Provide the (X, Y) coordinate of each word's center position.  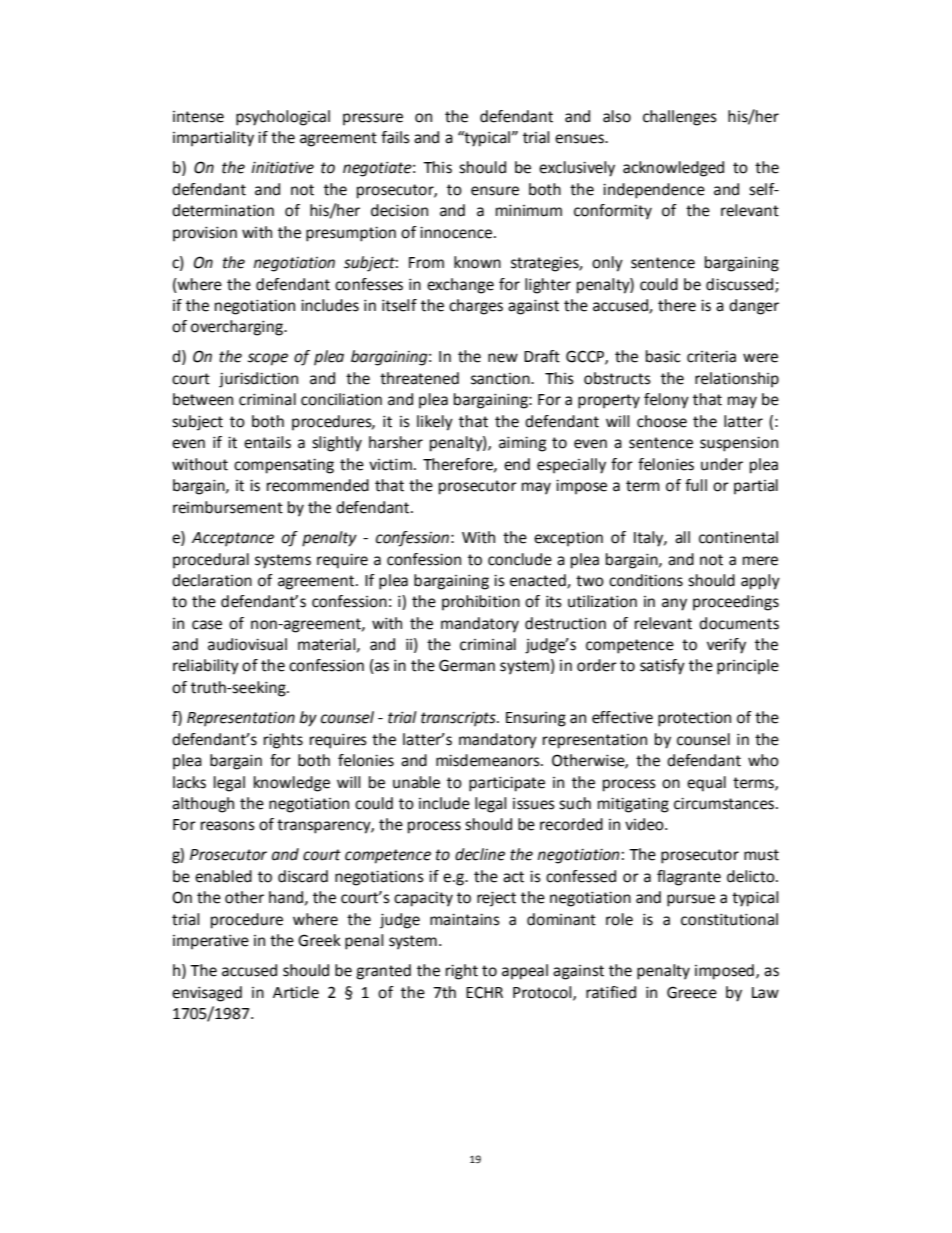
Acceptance (233, 539)
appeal (525, 972)
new (503, 358)
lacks (189, 782)
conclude (520, 559)
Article (296, 992)
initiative (283, 167)
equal (706, 784)
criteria (711, 356)
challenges (680, 118)
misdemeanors (489, 760)
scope (268, 359)
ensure (495, 191)
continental (738, 537)
